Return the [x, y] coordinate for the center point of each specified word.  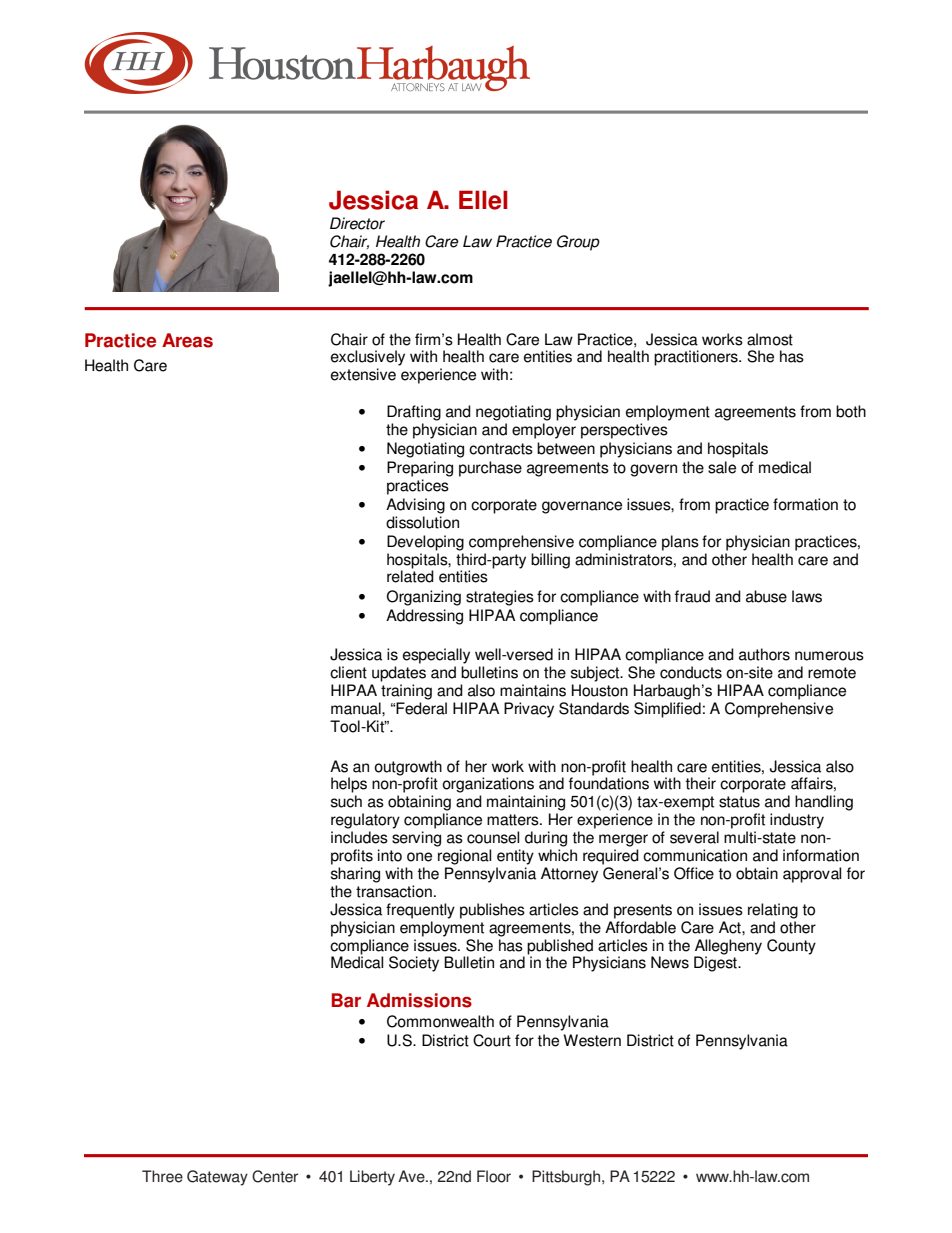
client [348, 672]
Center [275, 1176]
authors [764, 654]
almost [770, 339]
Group [578, 243]
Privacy [529, 710]
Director [357, 223]
